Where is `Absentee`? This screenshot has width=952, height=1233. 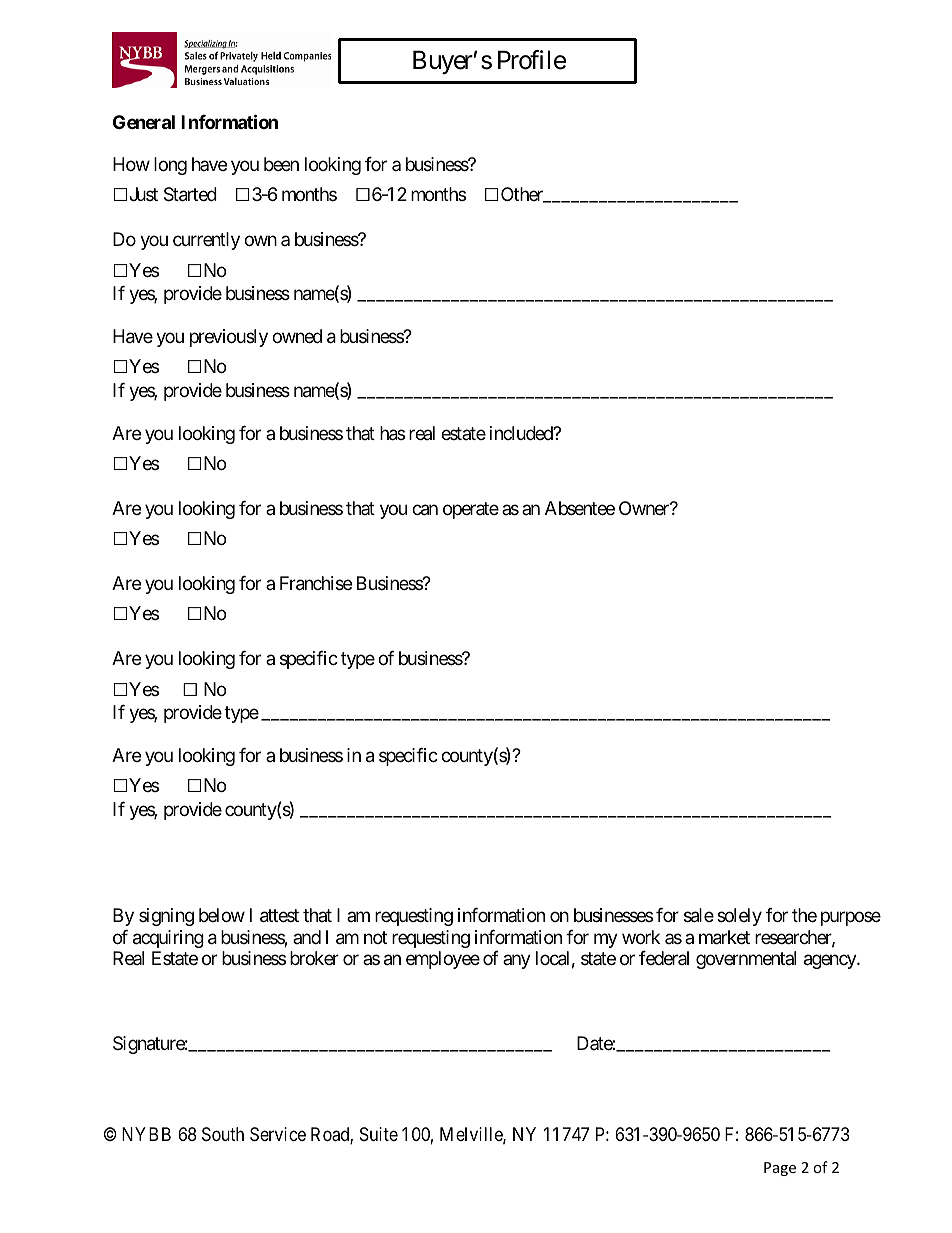 Absentee is located at coordinates (580, 508).
